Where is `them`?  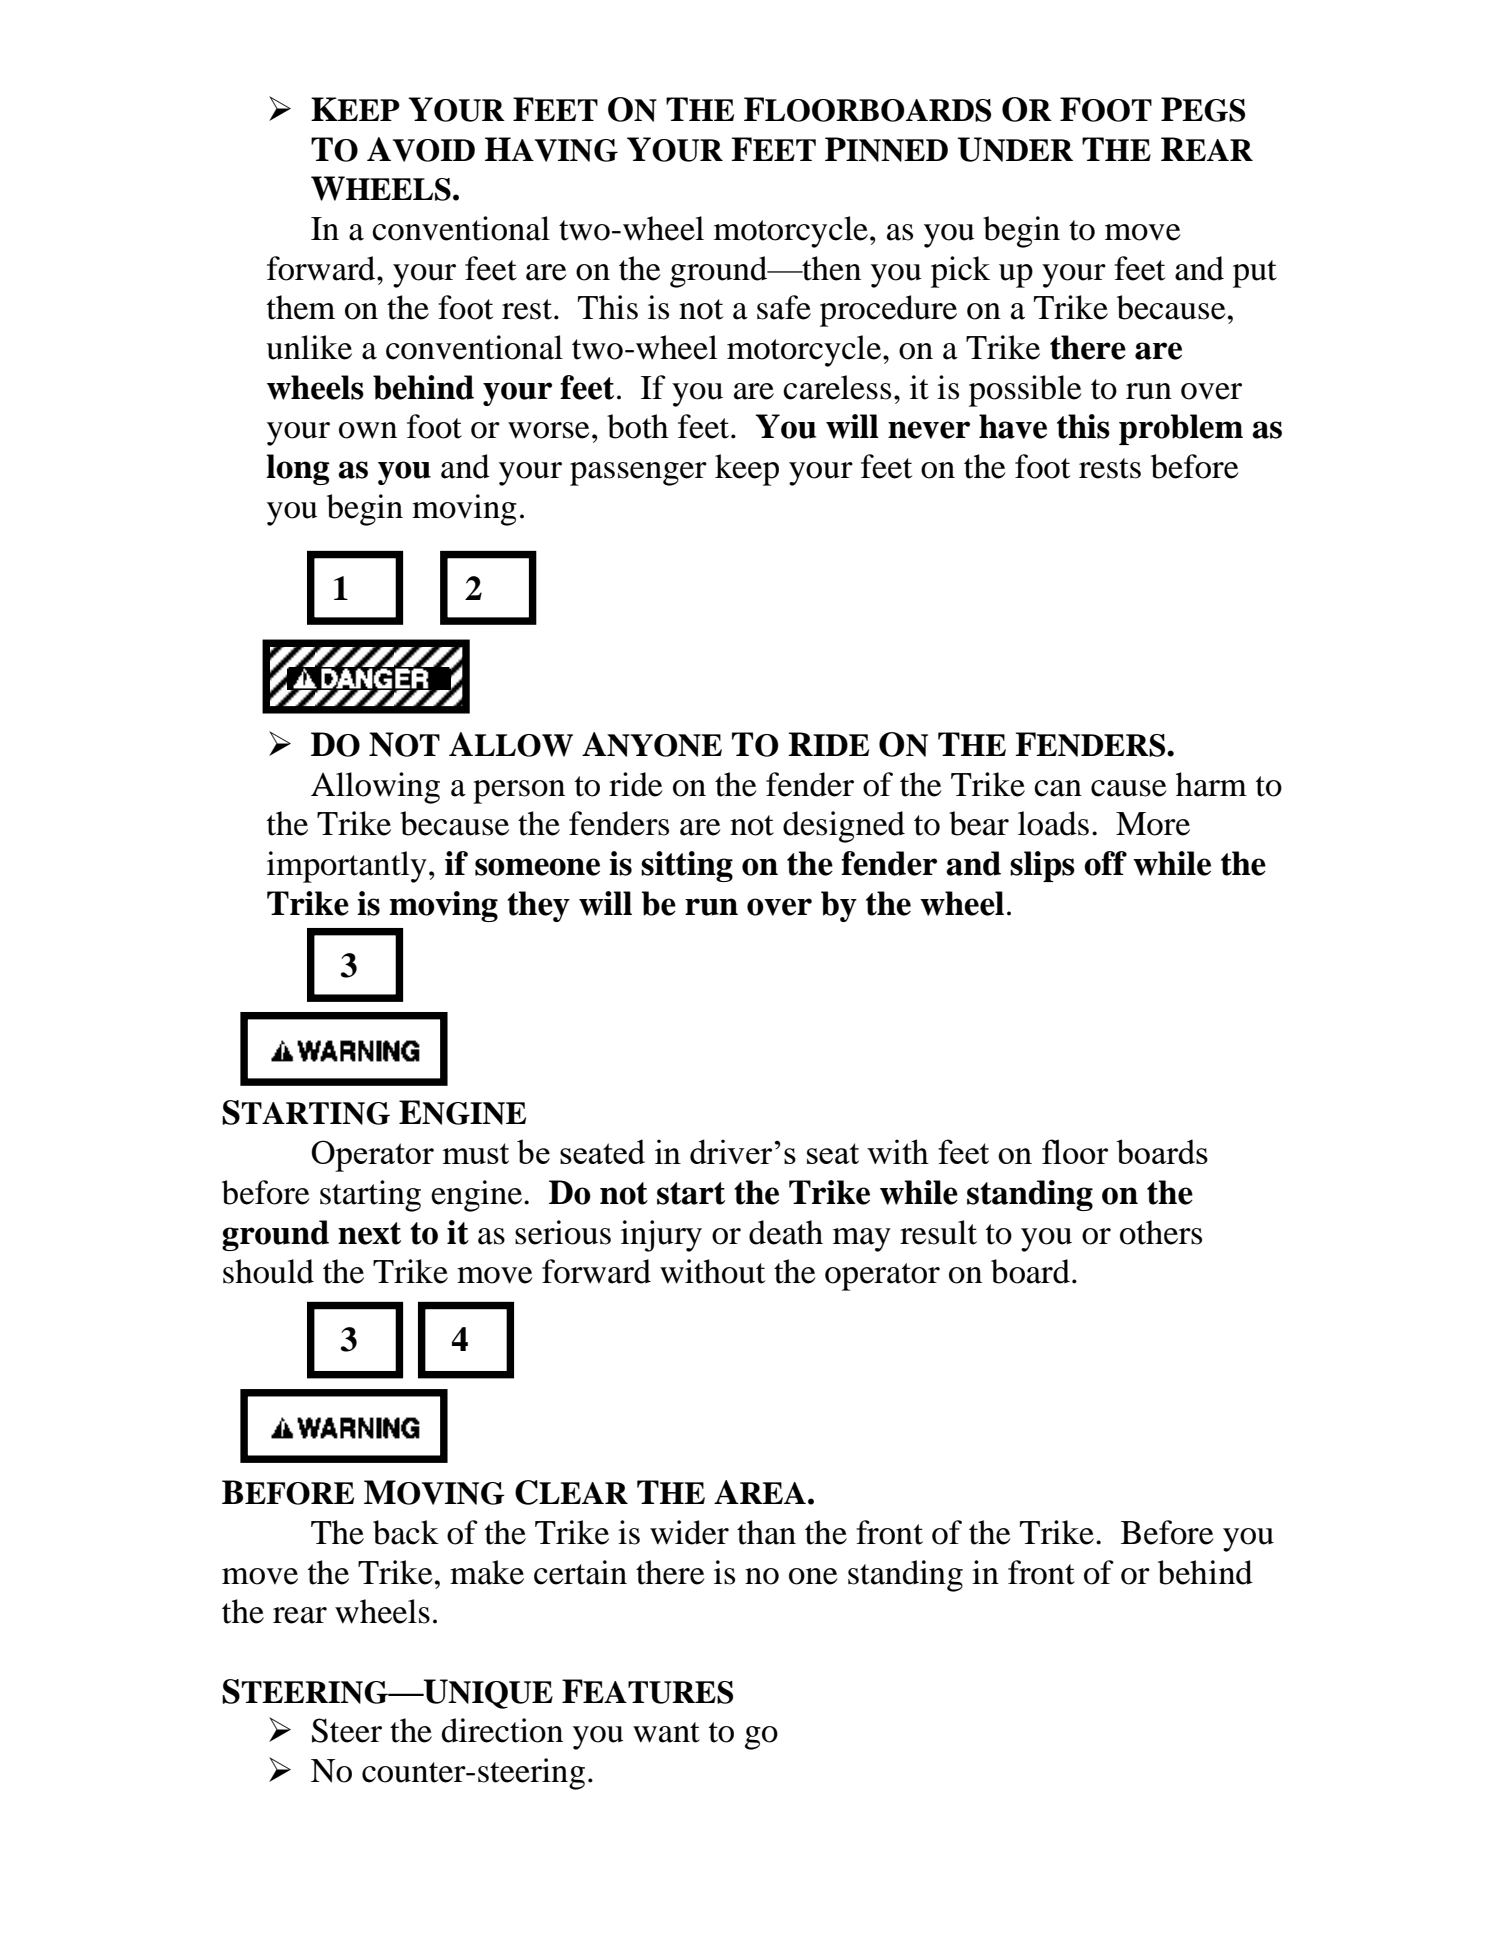 them is located at coordinates (301, 307).
